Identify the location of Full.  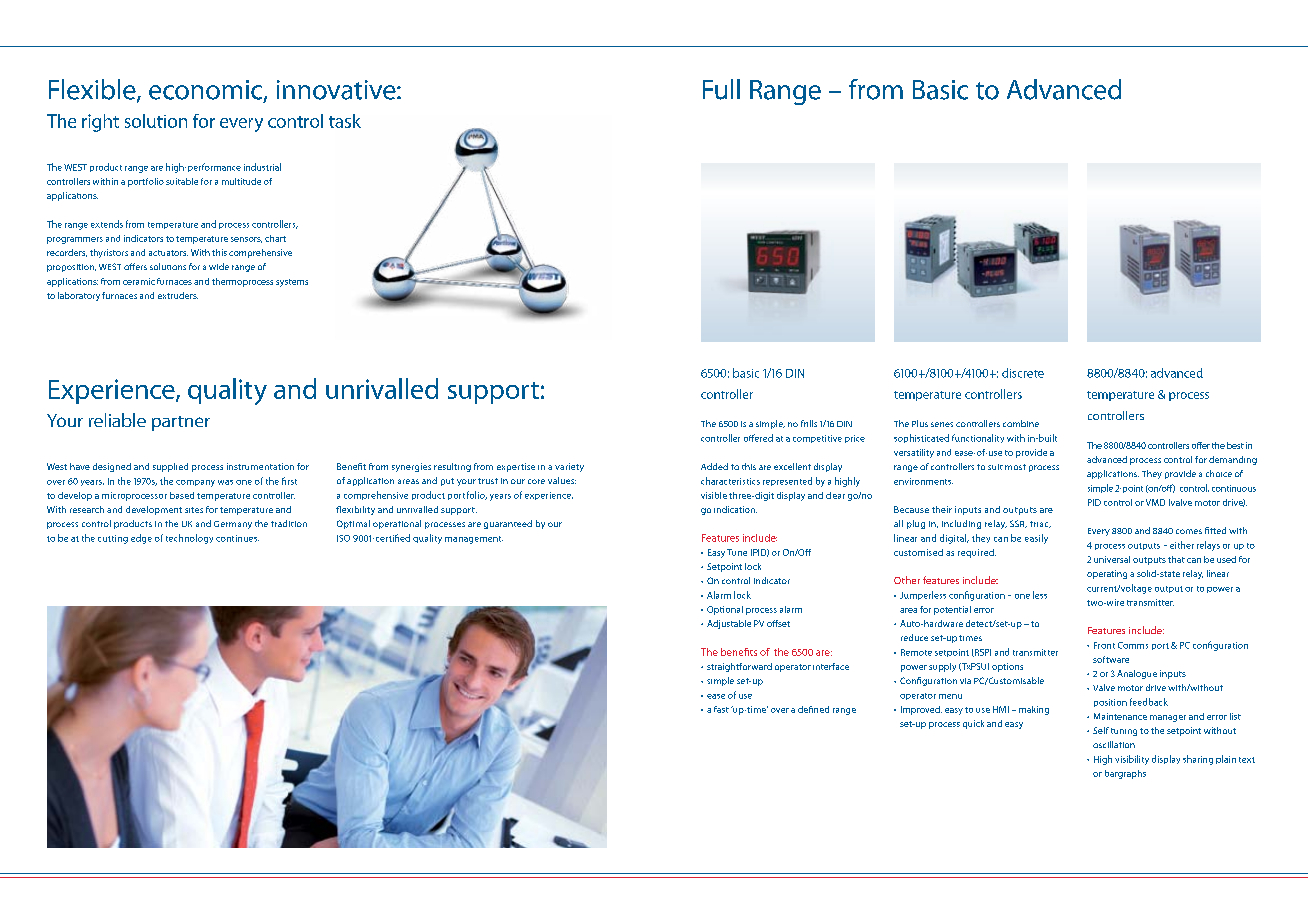
(721, 89).
